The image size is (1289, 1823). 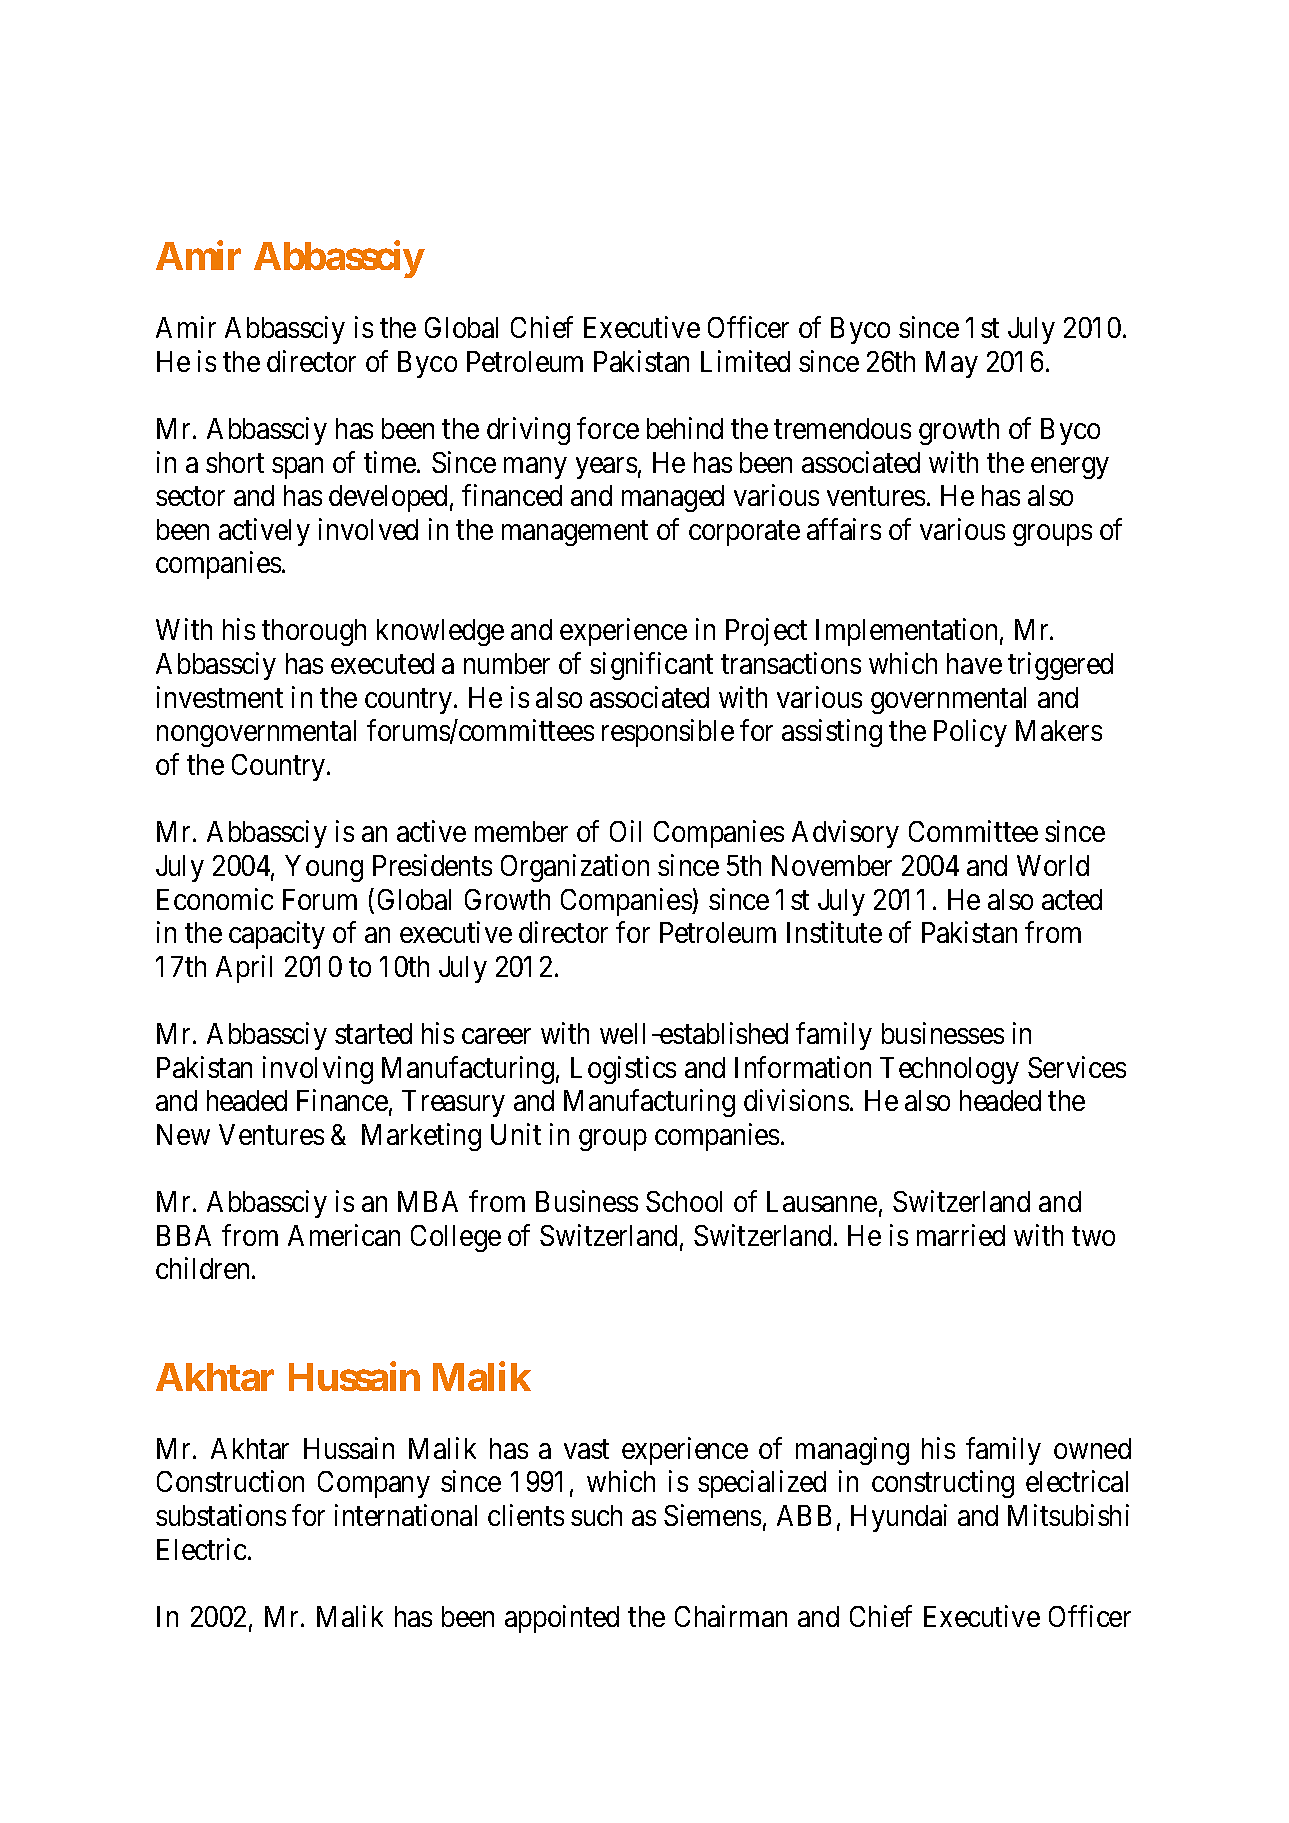 I want to click on May, so click(x=952, y=364).
